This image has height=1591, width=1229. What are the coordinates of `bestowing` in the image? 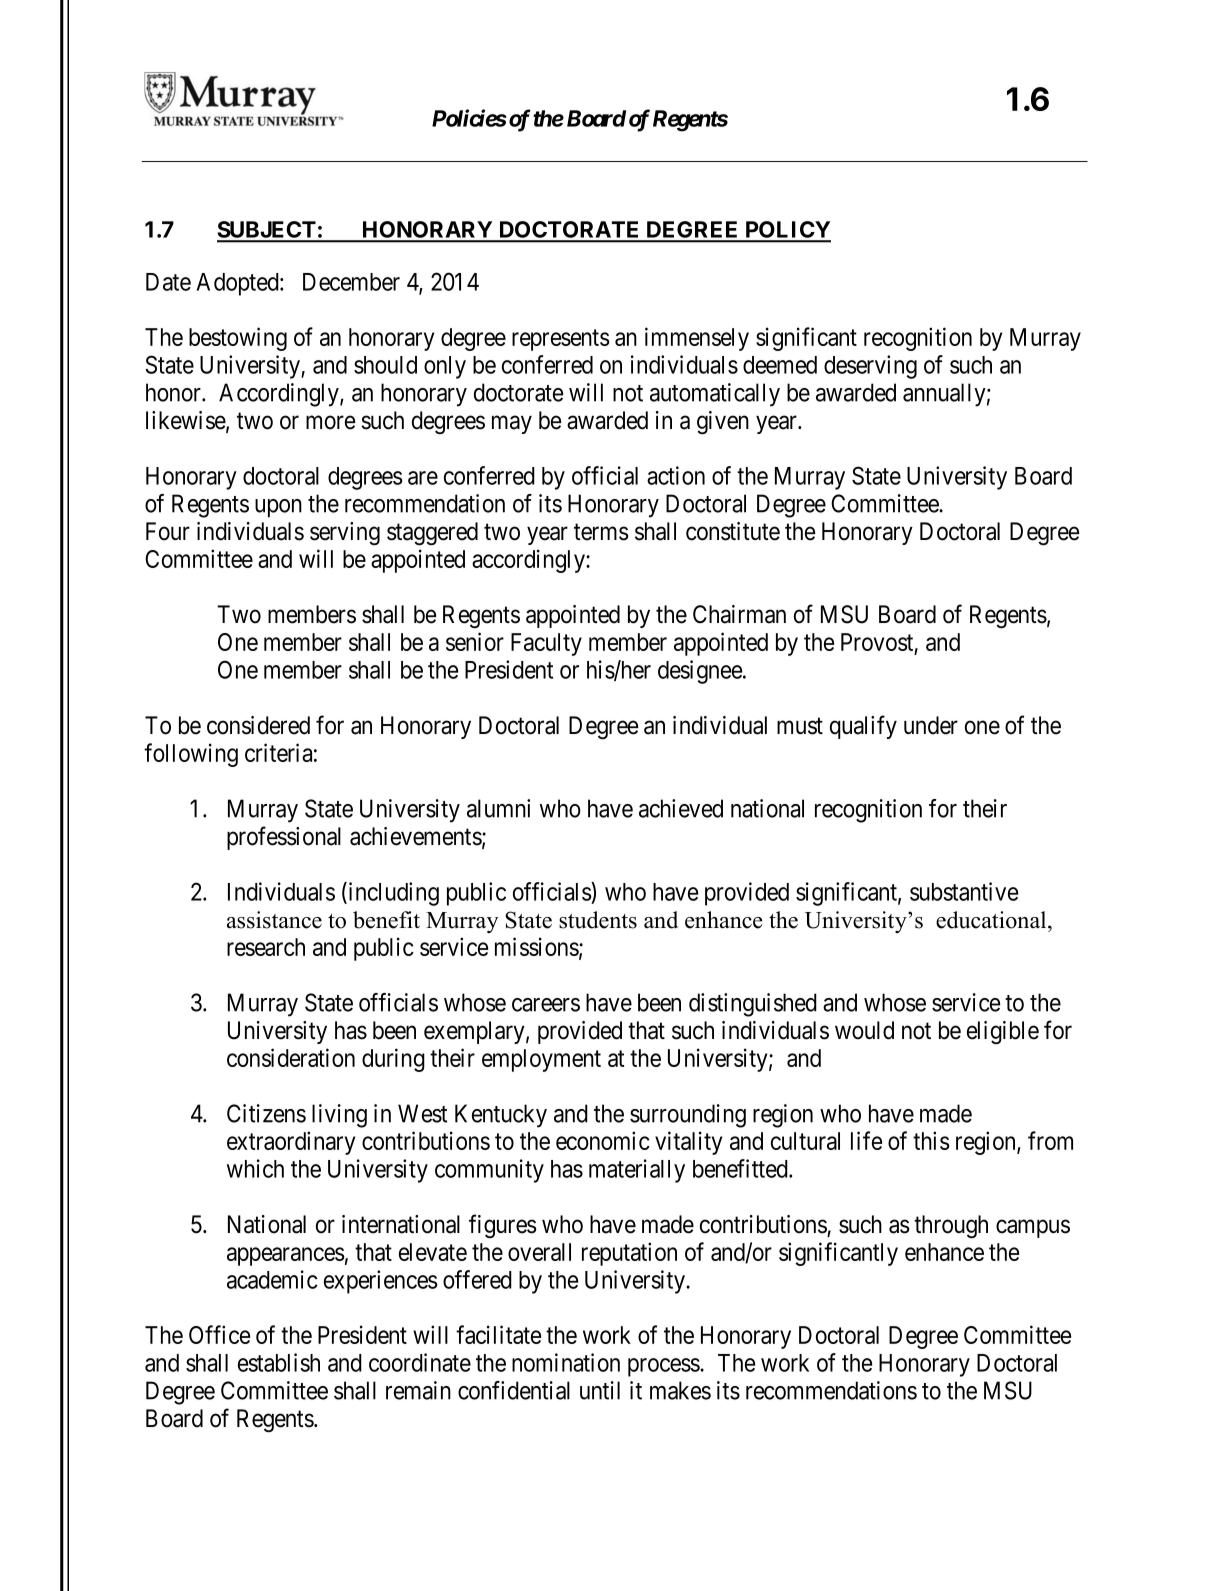 It's located at (238, 339).
